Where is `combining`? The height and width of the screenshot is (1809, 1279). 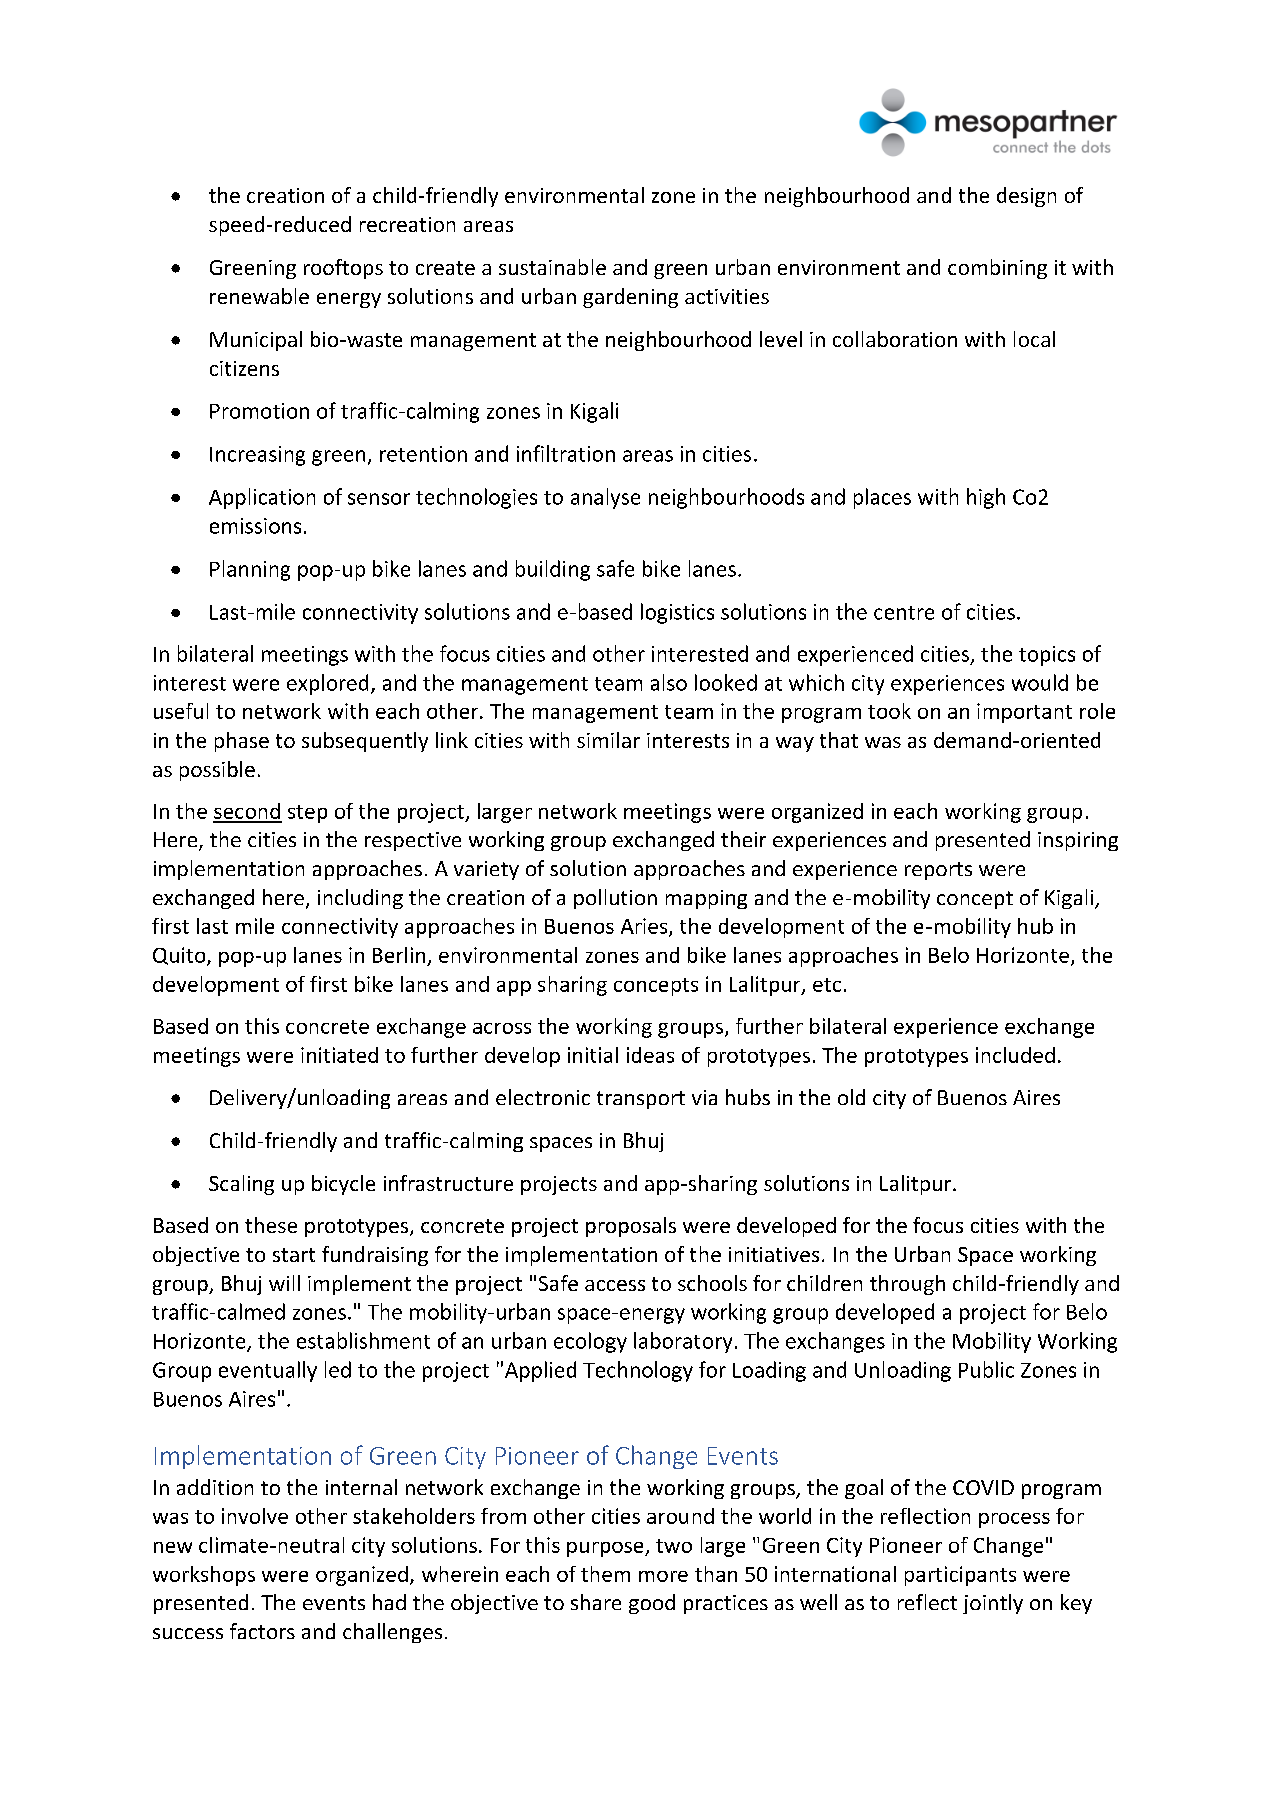
combining is located at coordinates (997, 269).
